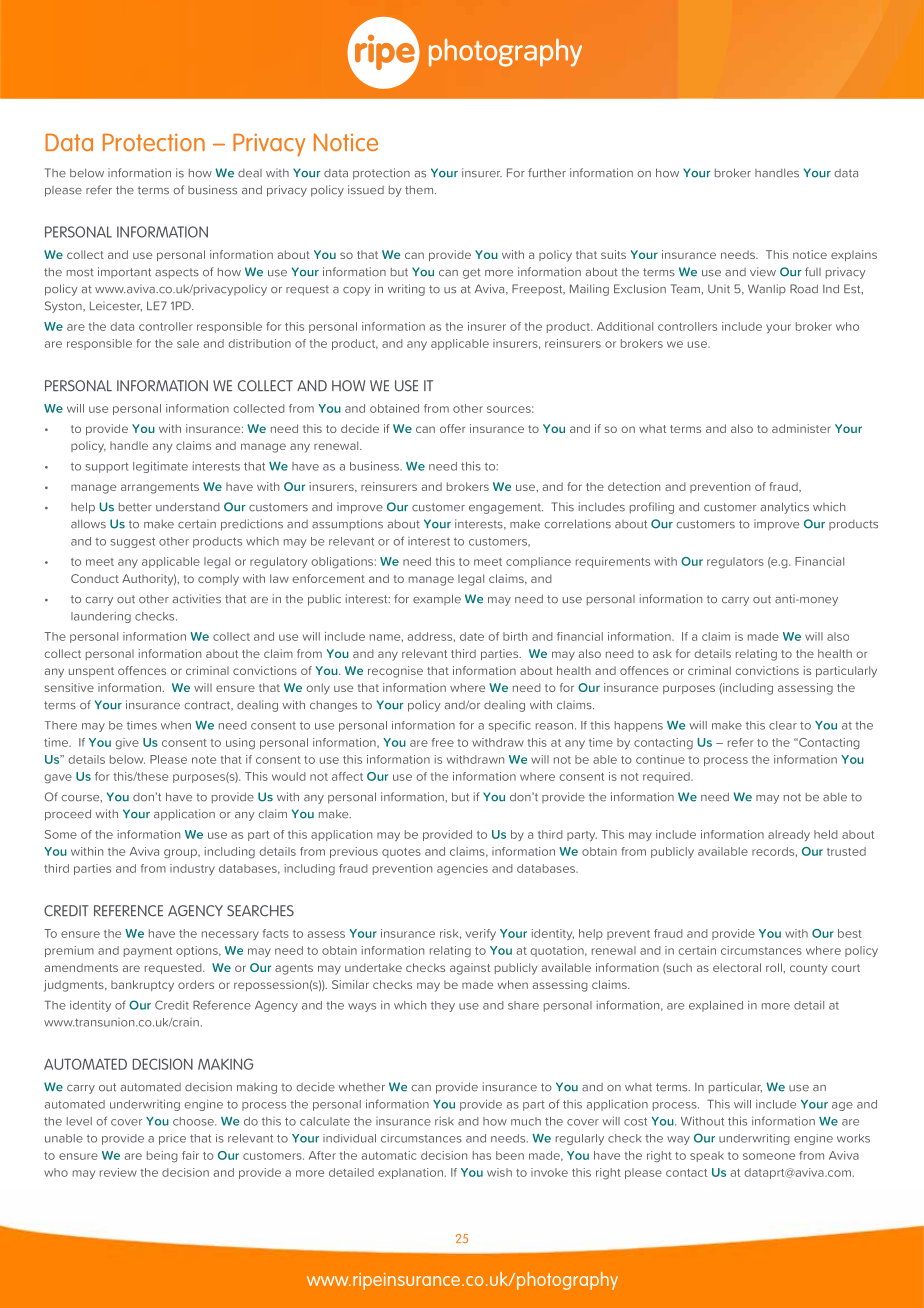  I want to click on offer, so click(452, 428).
